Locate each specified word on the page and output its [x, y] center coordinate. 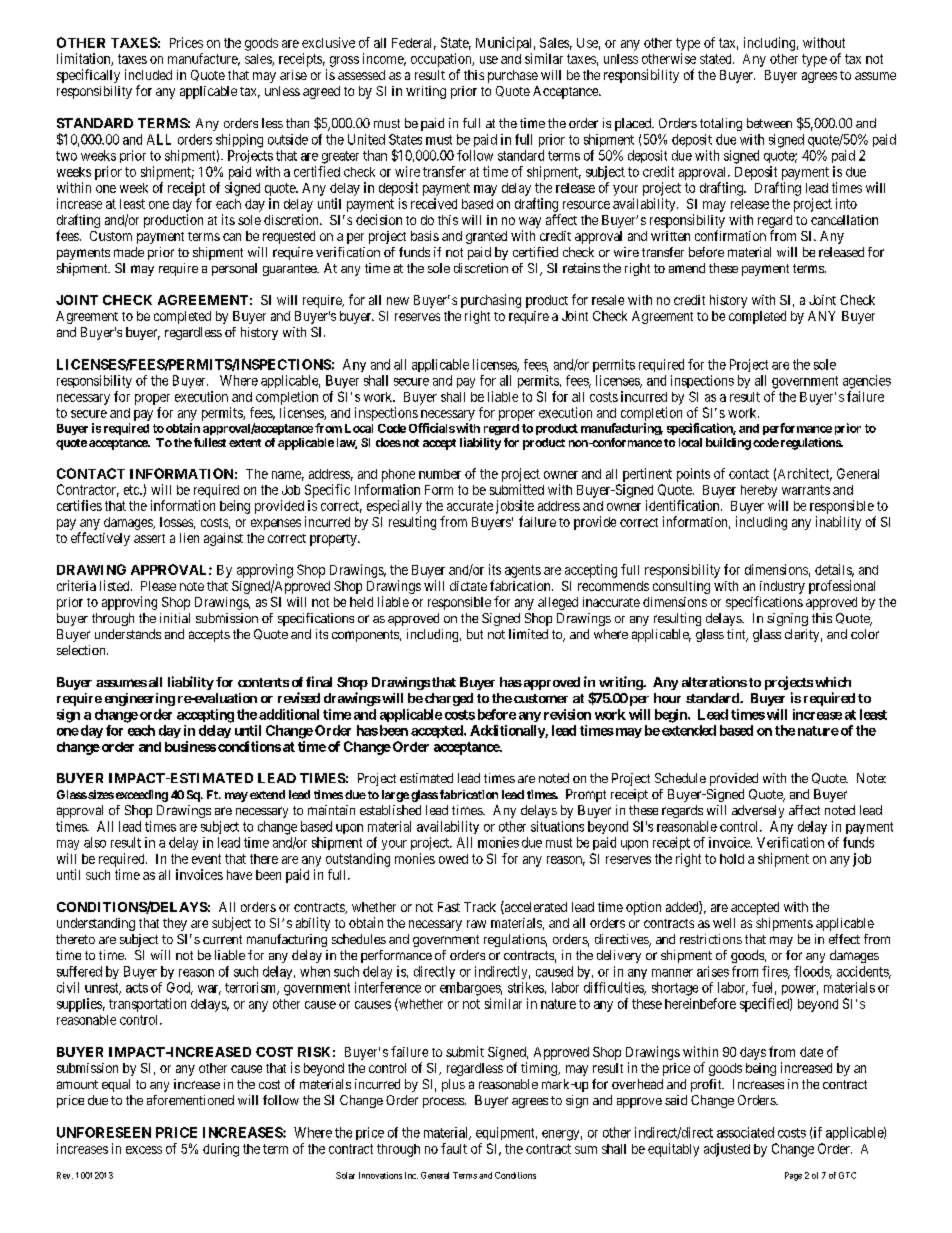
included [148, 74]
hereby [759, 491]
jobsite [515, 507]
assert [149, 538]
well [724, 923]
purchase [513, 76]
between [769, 123]
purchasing [491, 301]
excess [144, 1150]
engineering [140, 699]
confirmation [730, 235]
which [833, 682]
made [129, 252]
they [175, 924]
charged [449, 699]
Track [480, 907]
